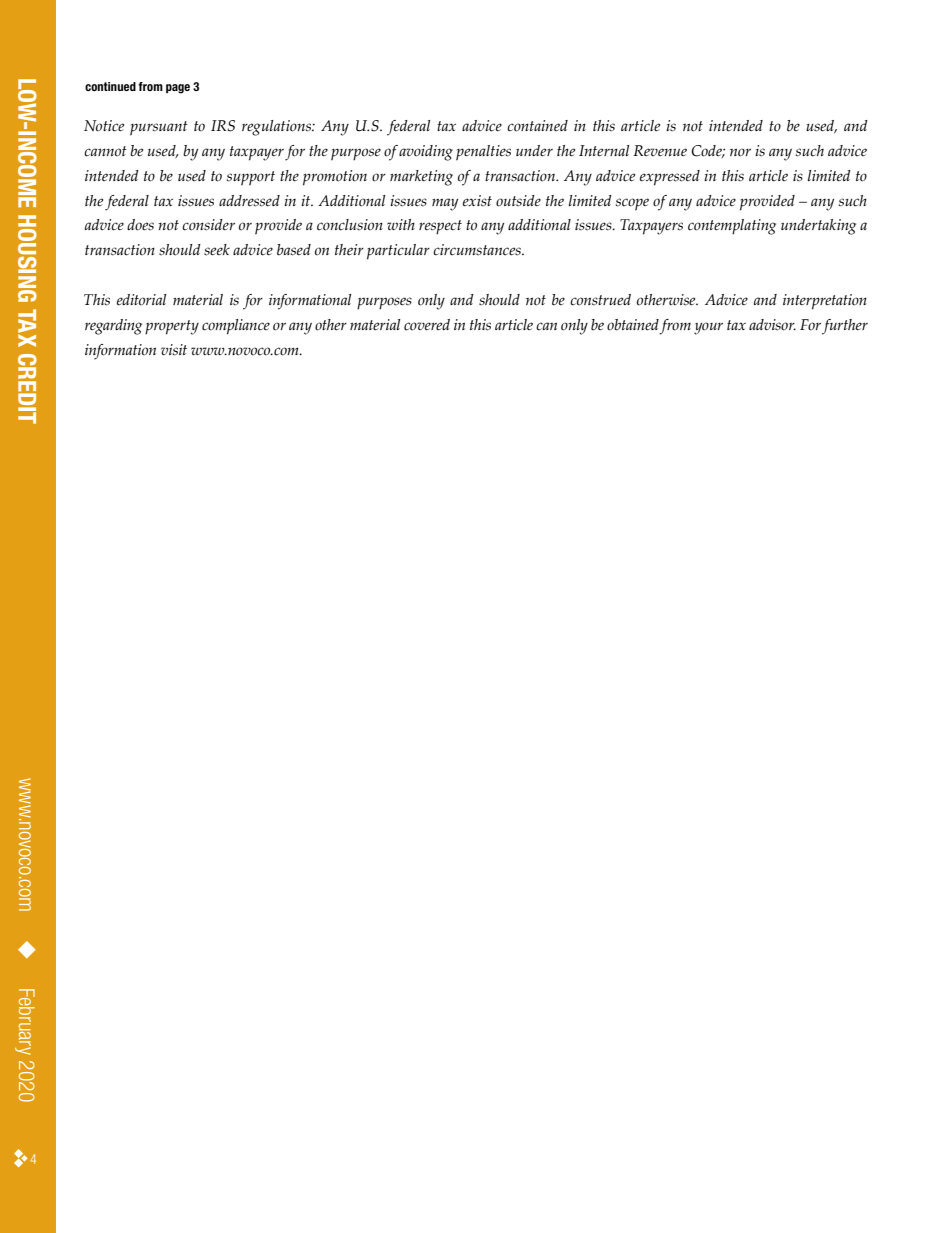  Describe the element at coordinates (427, 325) in the screenshot. I see `covered` at that location.
